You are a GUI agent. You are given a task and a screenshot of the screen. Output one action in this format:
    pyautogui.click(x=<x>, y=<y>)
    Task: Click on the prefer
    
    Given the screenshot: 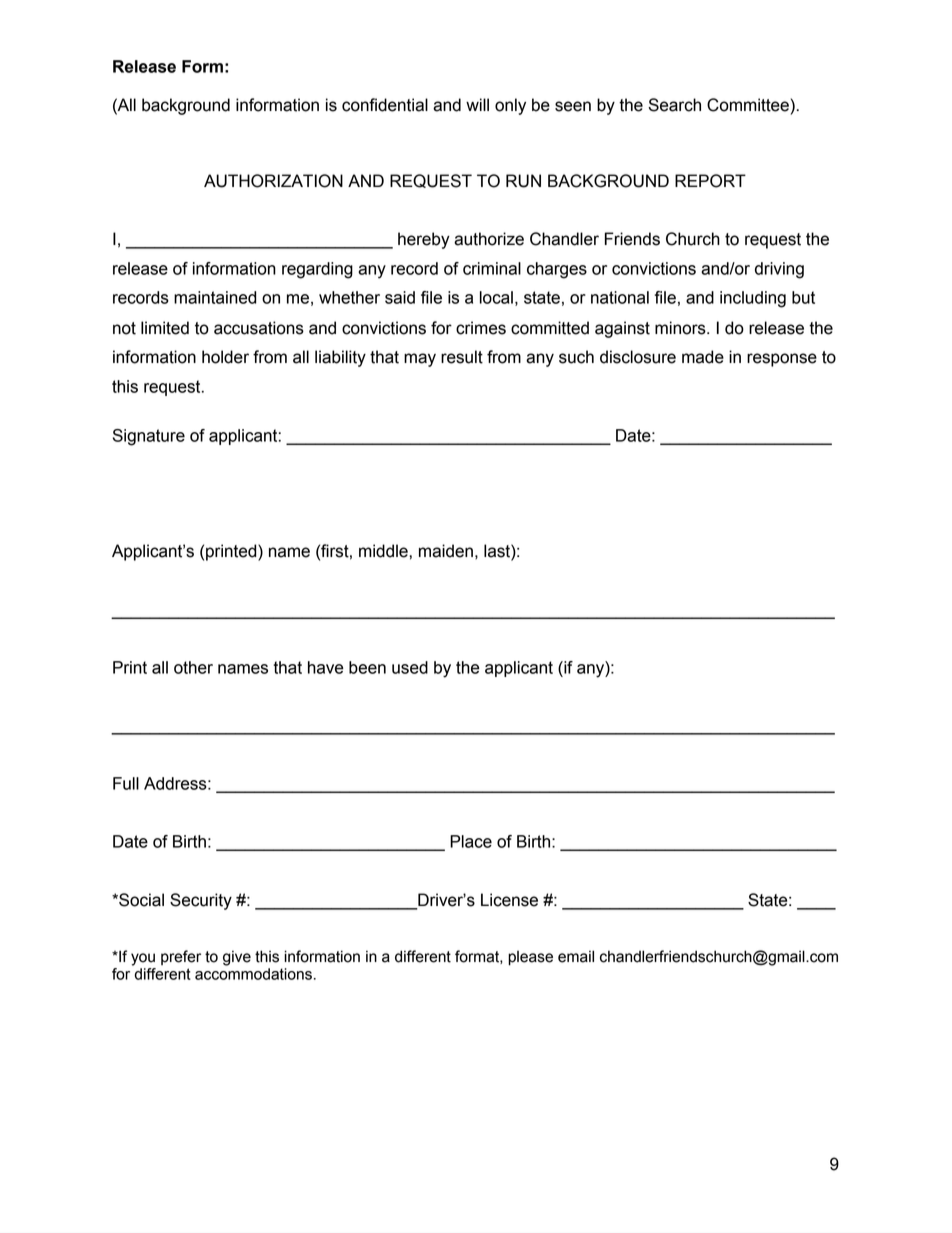 What is the action you would take?
    pyautogui.click(x=181, y=957)
